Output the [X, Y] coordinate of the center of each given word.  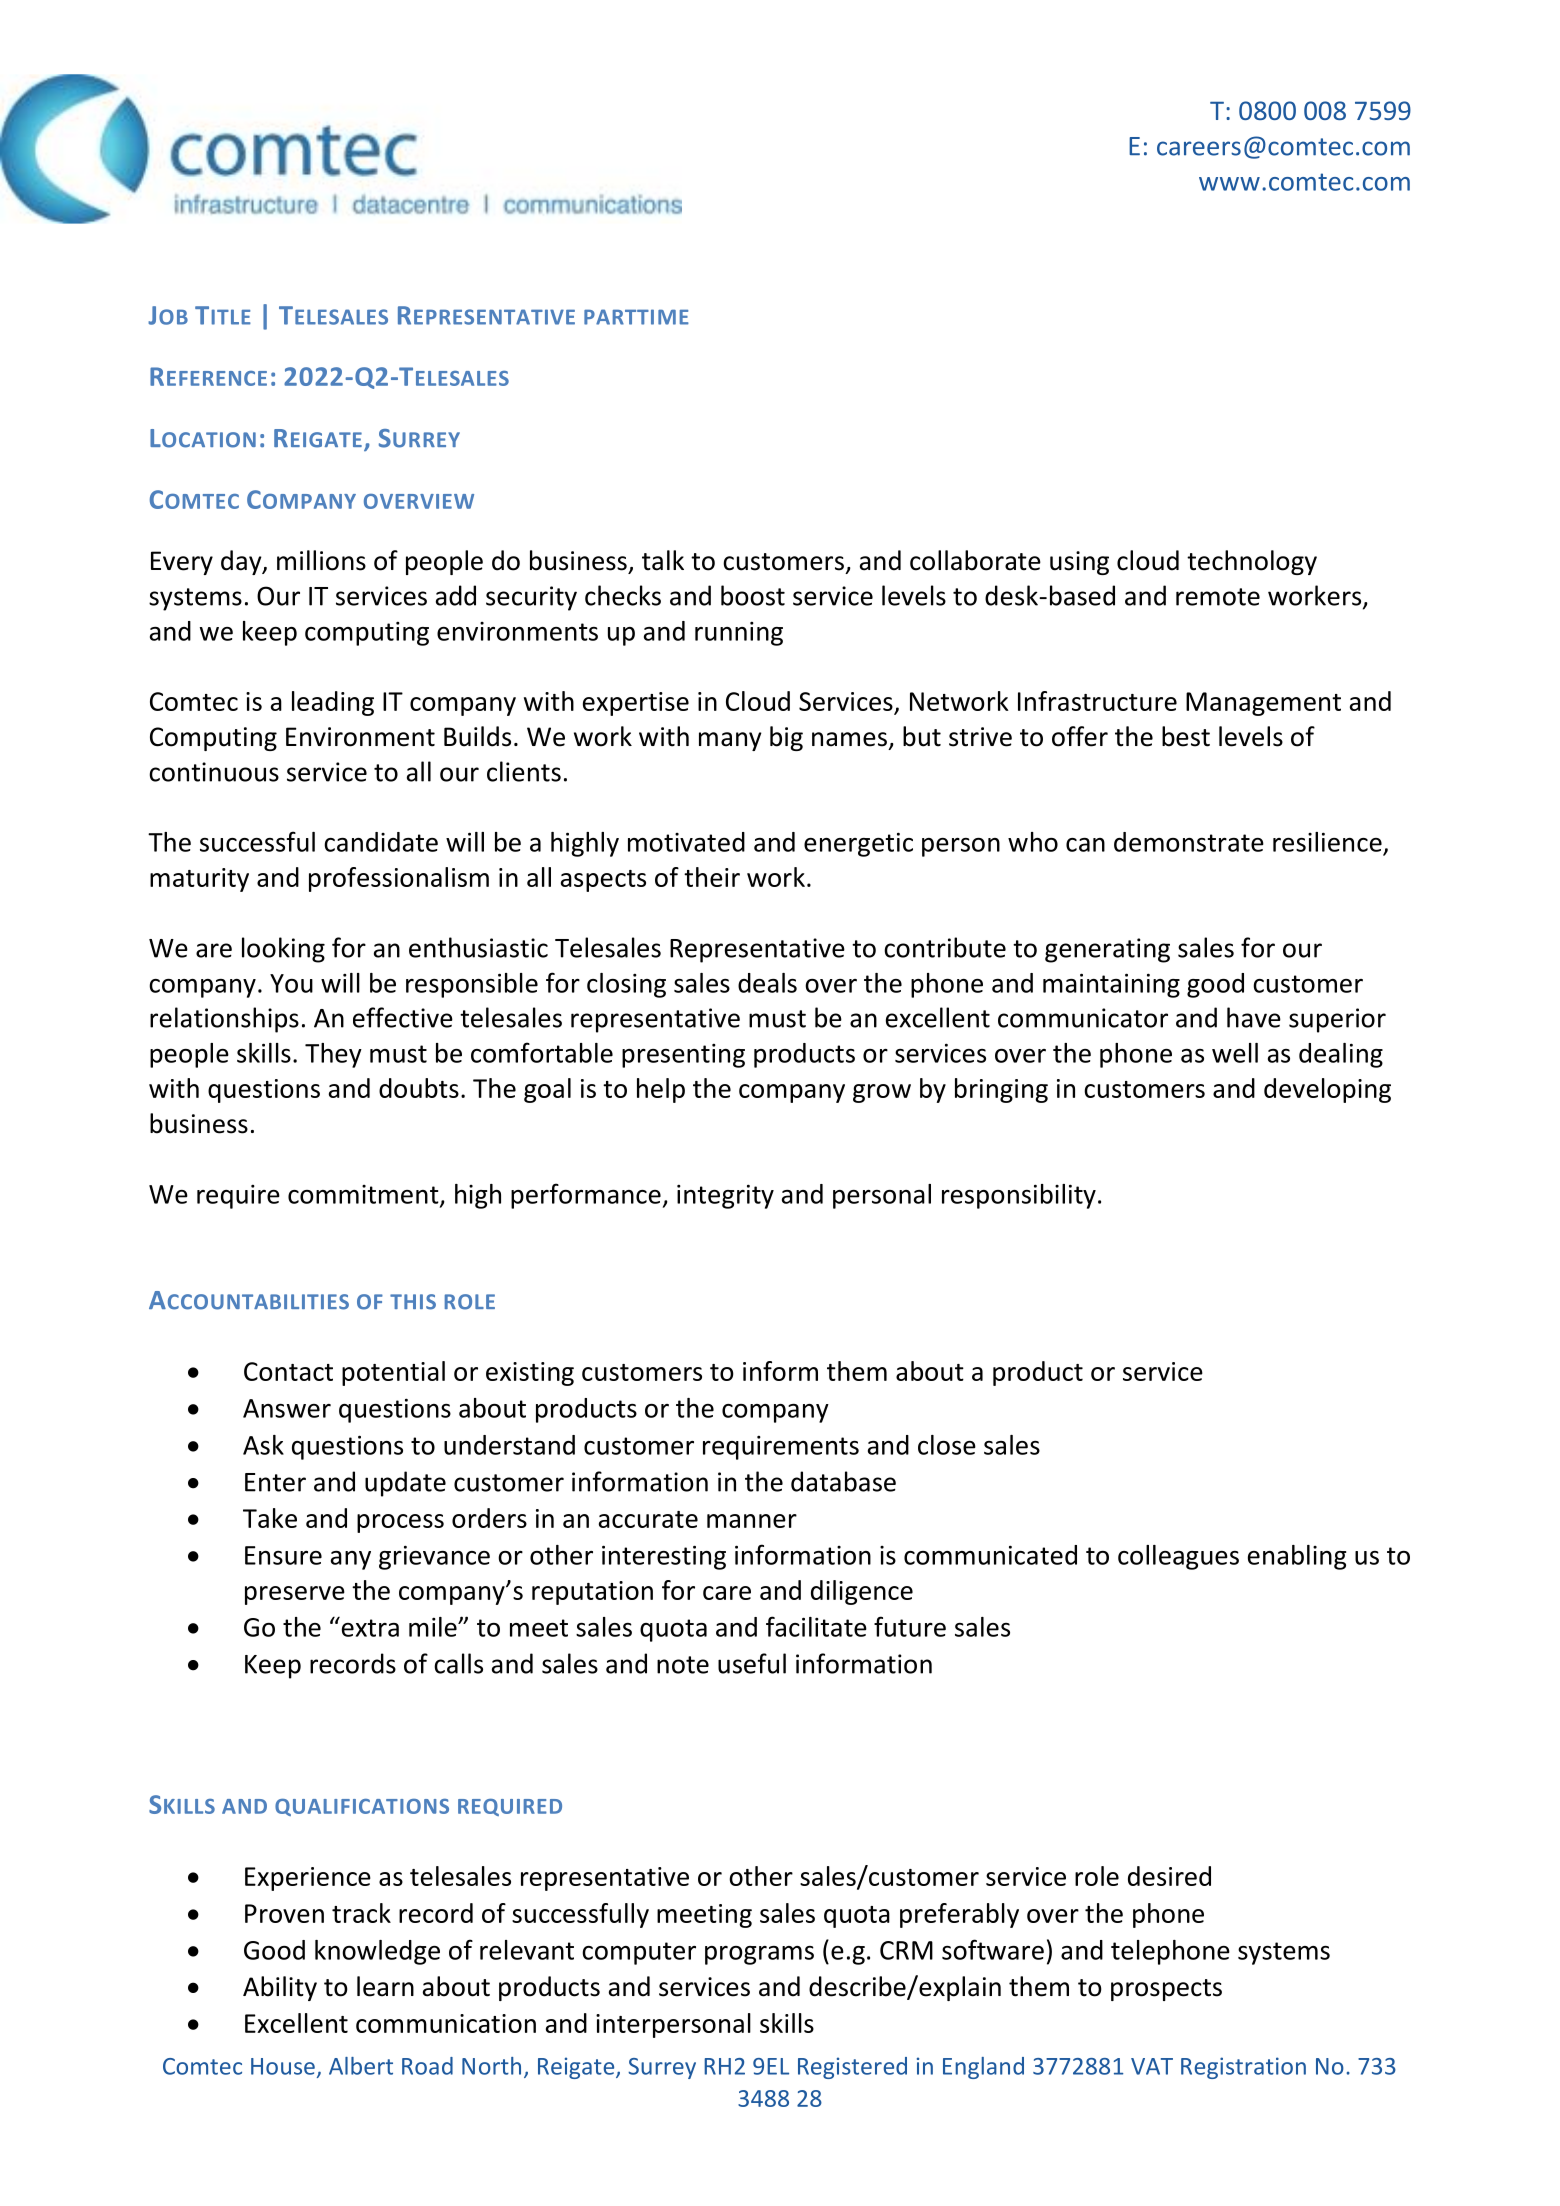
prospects [1166, 1990]
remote [1218, 597]
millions [321, 560]
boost [753, 595]
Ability [280, 1988]
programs [759, 1955]
